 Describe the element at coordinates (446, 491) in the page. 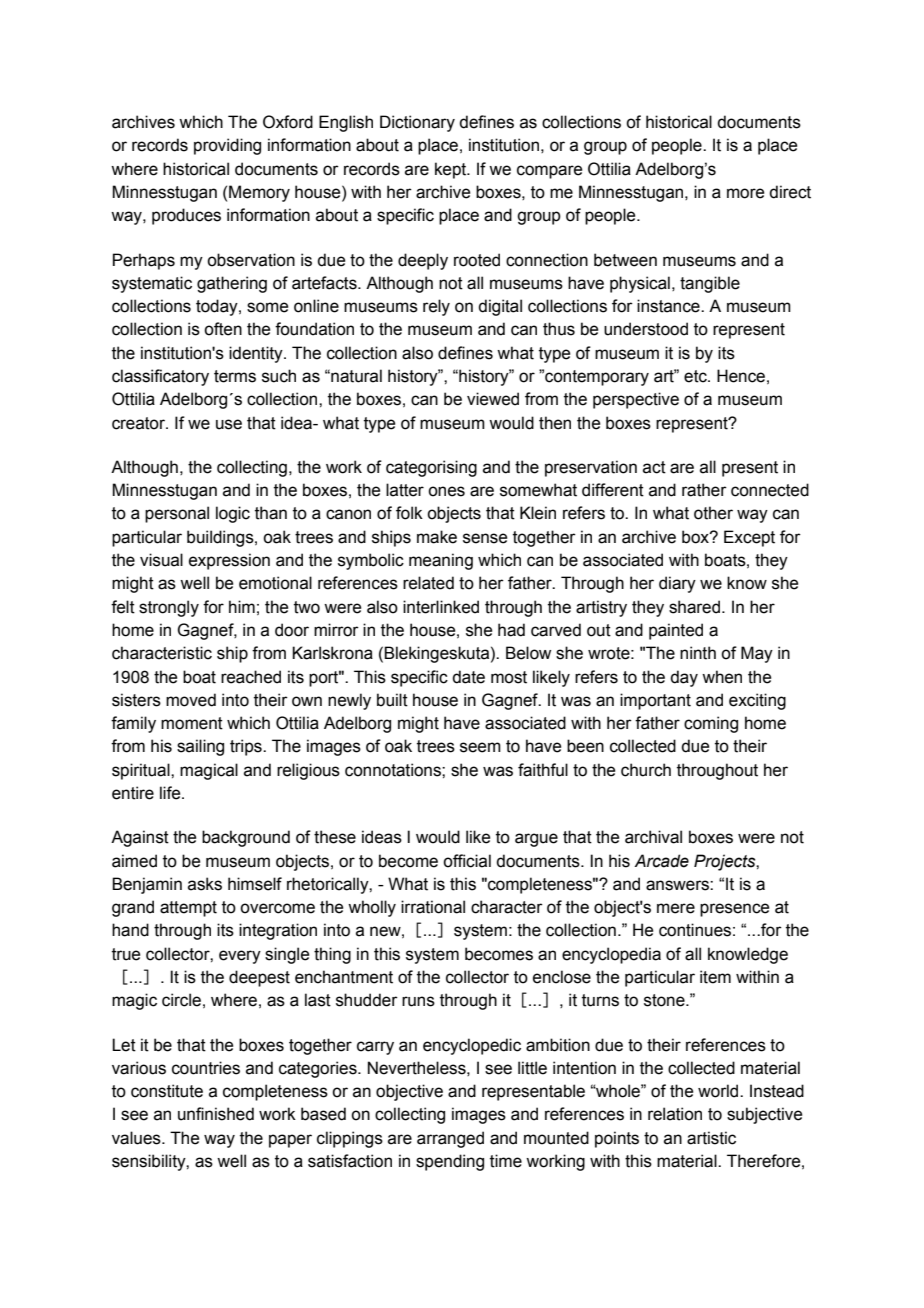

I see `ones` at that location.
